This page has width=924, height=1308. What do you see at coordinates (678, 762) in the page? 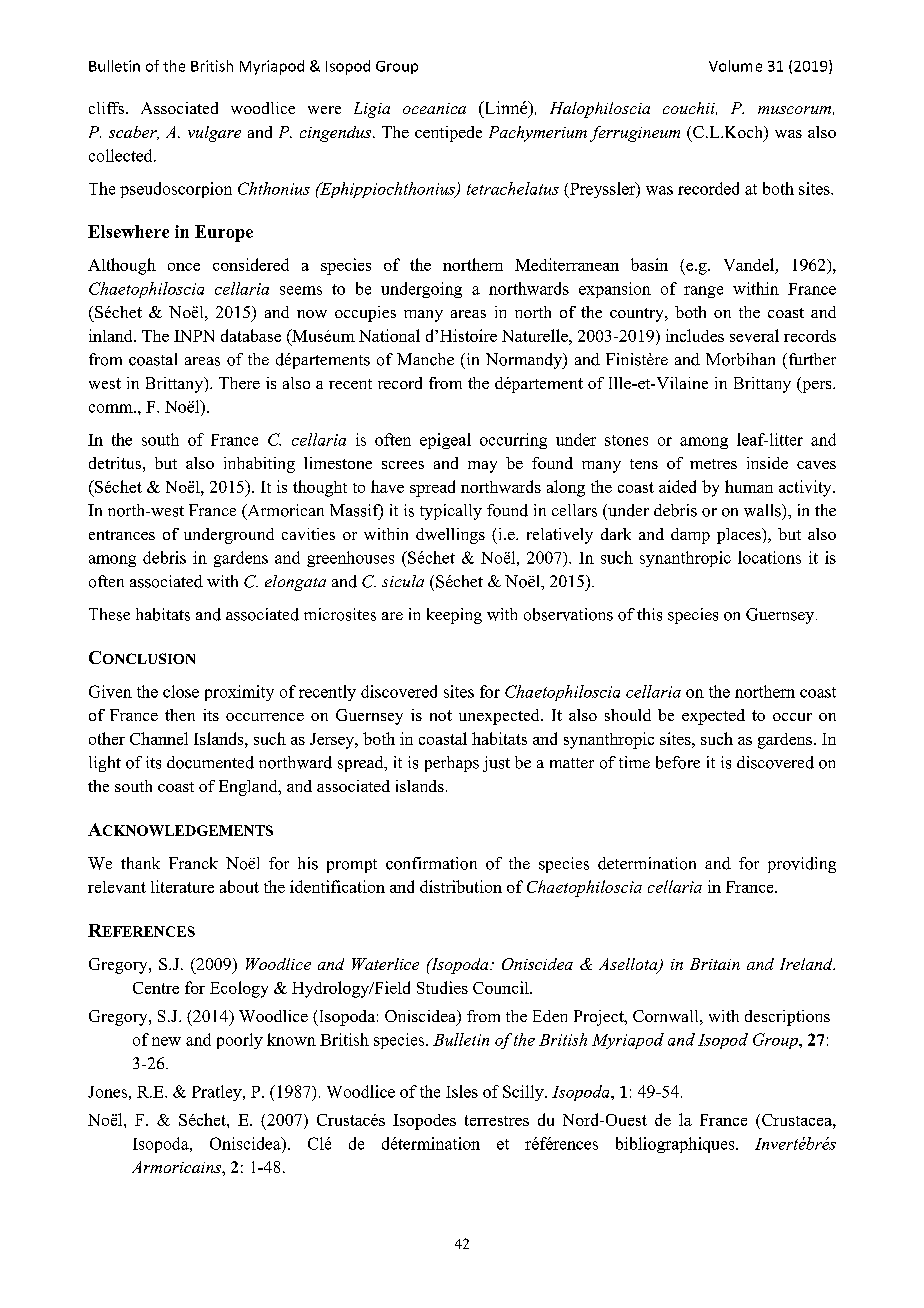
I see `before` at bounding box center [678, 762].
